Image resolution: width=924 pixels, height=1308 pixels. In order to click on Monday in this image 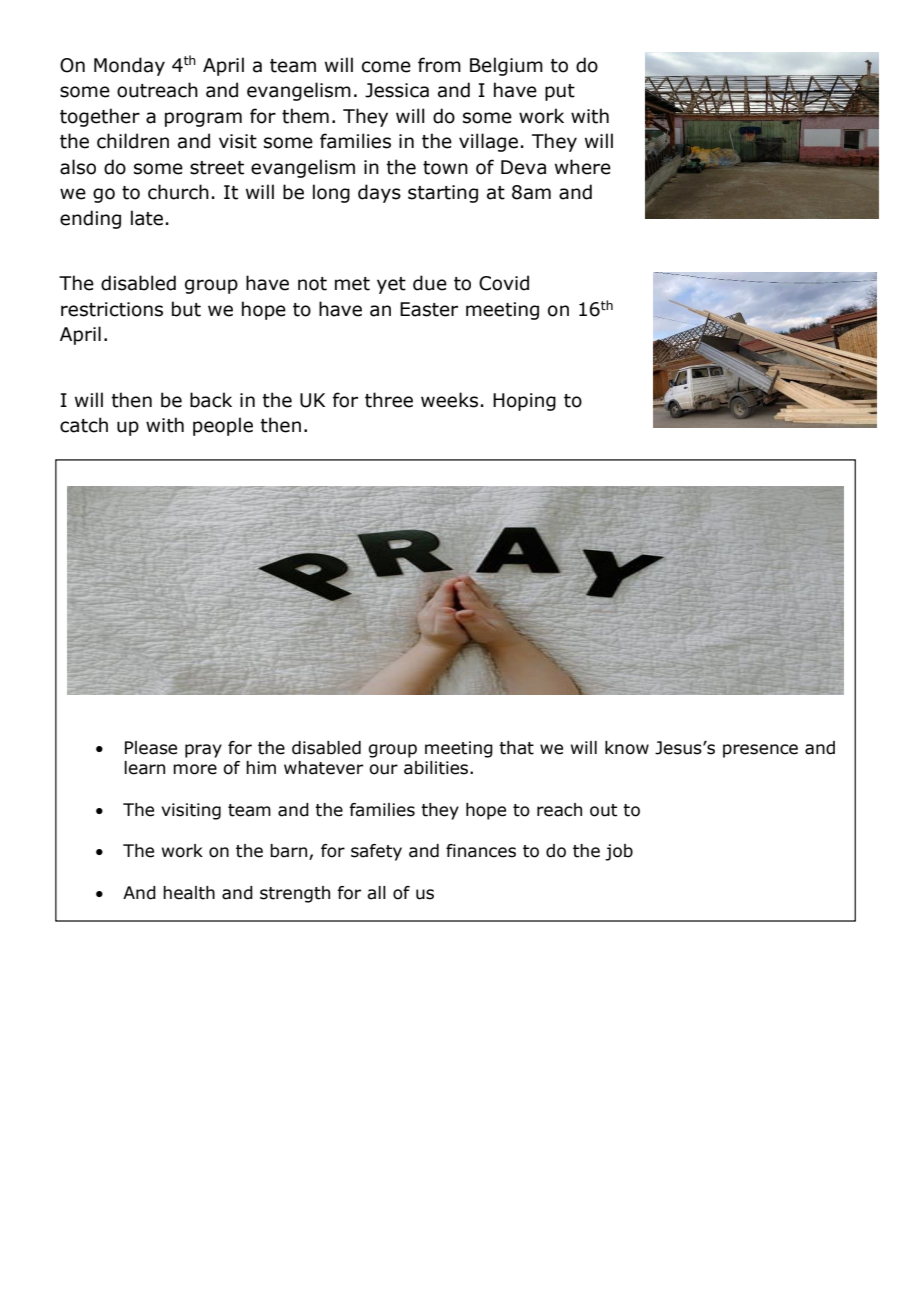, I will do `click(129, 66)`.
